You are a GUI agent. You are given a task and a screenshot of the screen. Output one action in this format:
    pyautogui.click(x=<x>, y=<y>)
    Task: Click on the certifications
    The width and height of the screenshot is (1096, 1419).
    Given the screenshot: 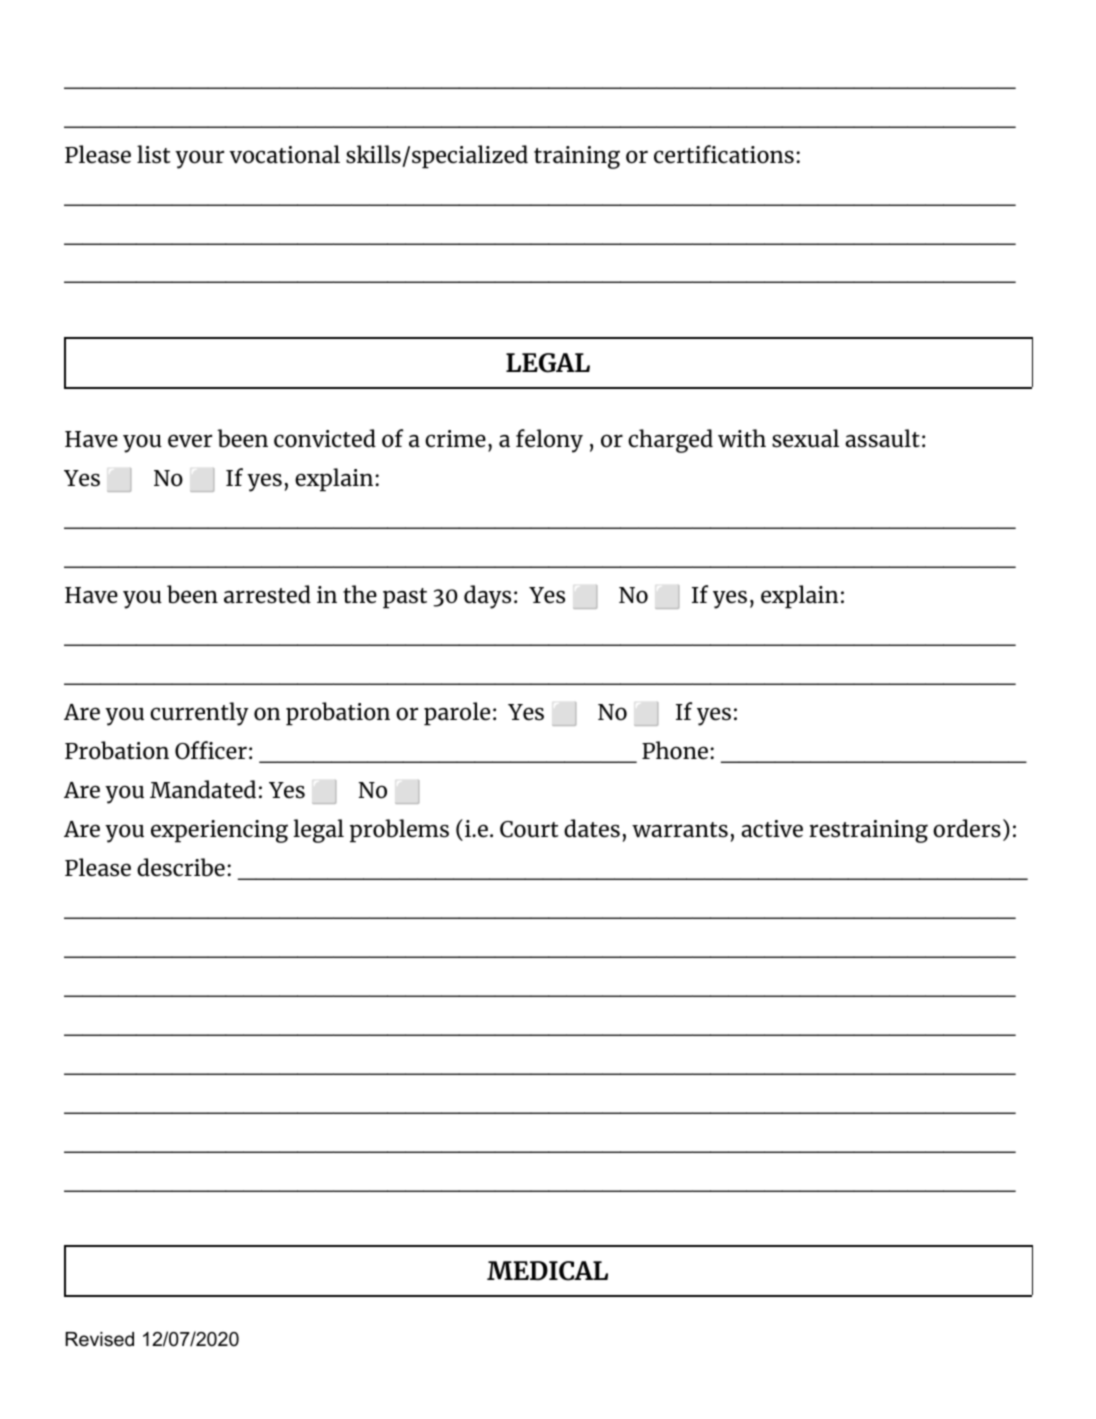 What is the action you would take?
    pyautogui.click(x=724, y=154)
